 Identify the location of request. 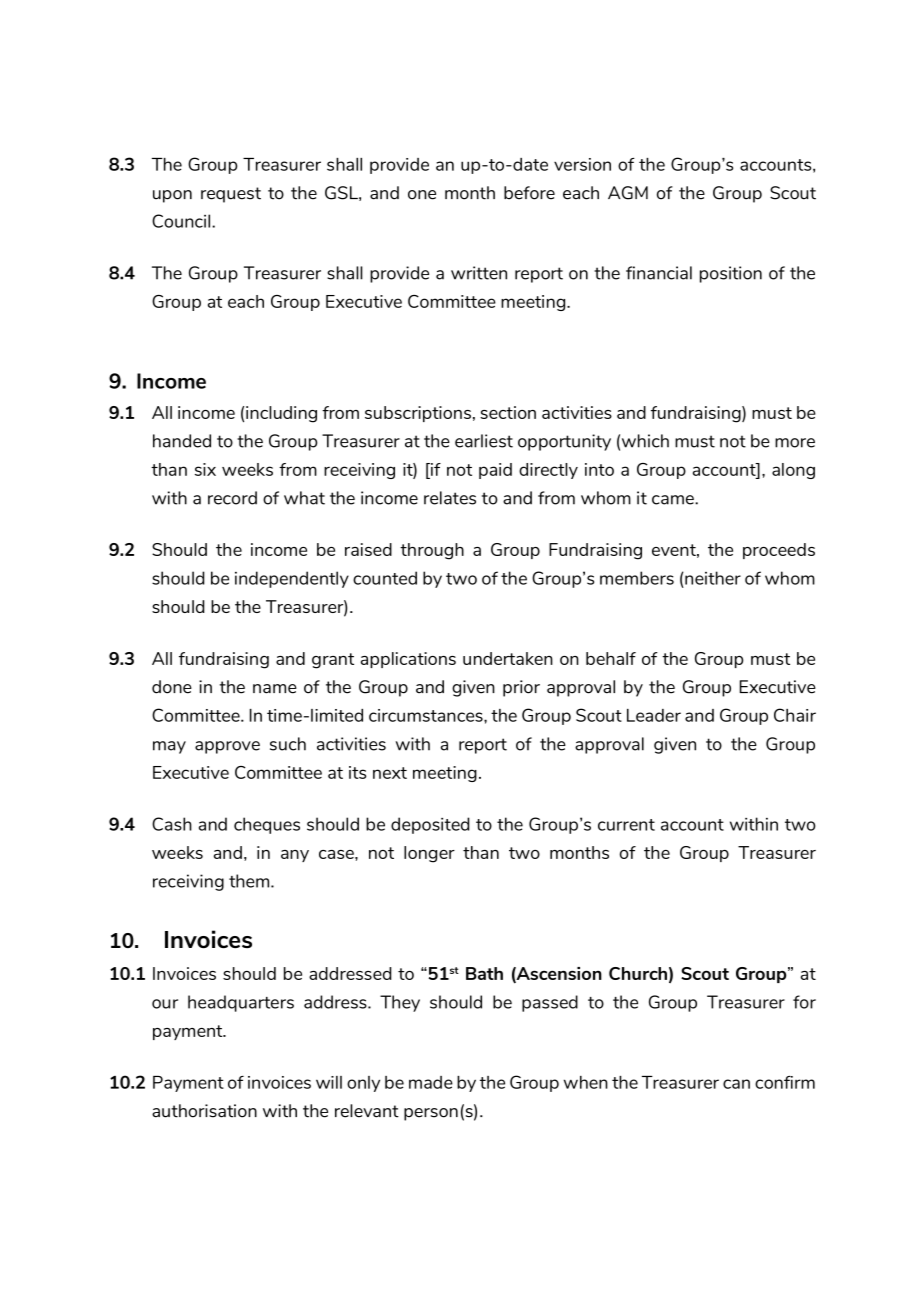
(231, 195).
